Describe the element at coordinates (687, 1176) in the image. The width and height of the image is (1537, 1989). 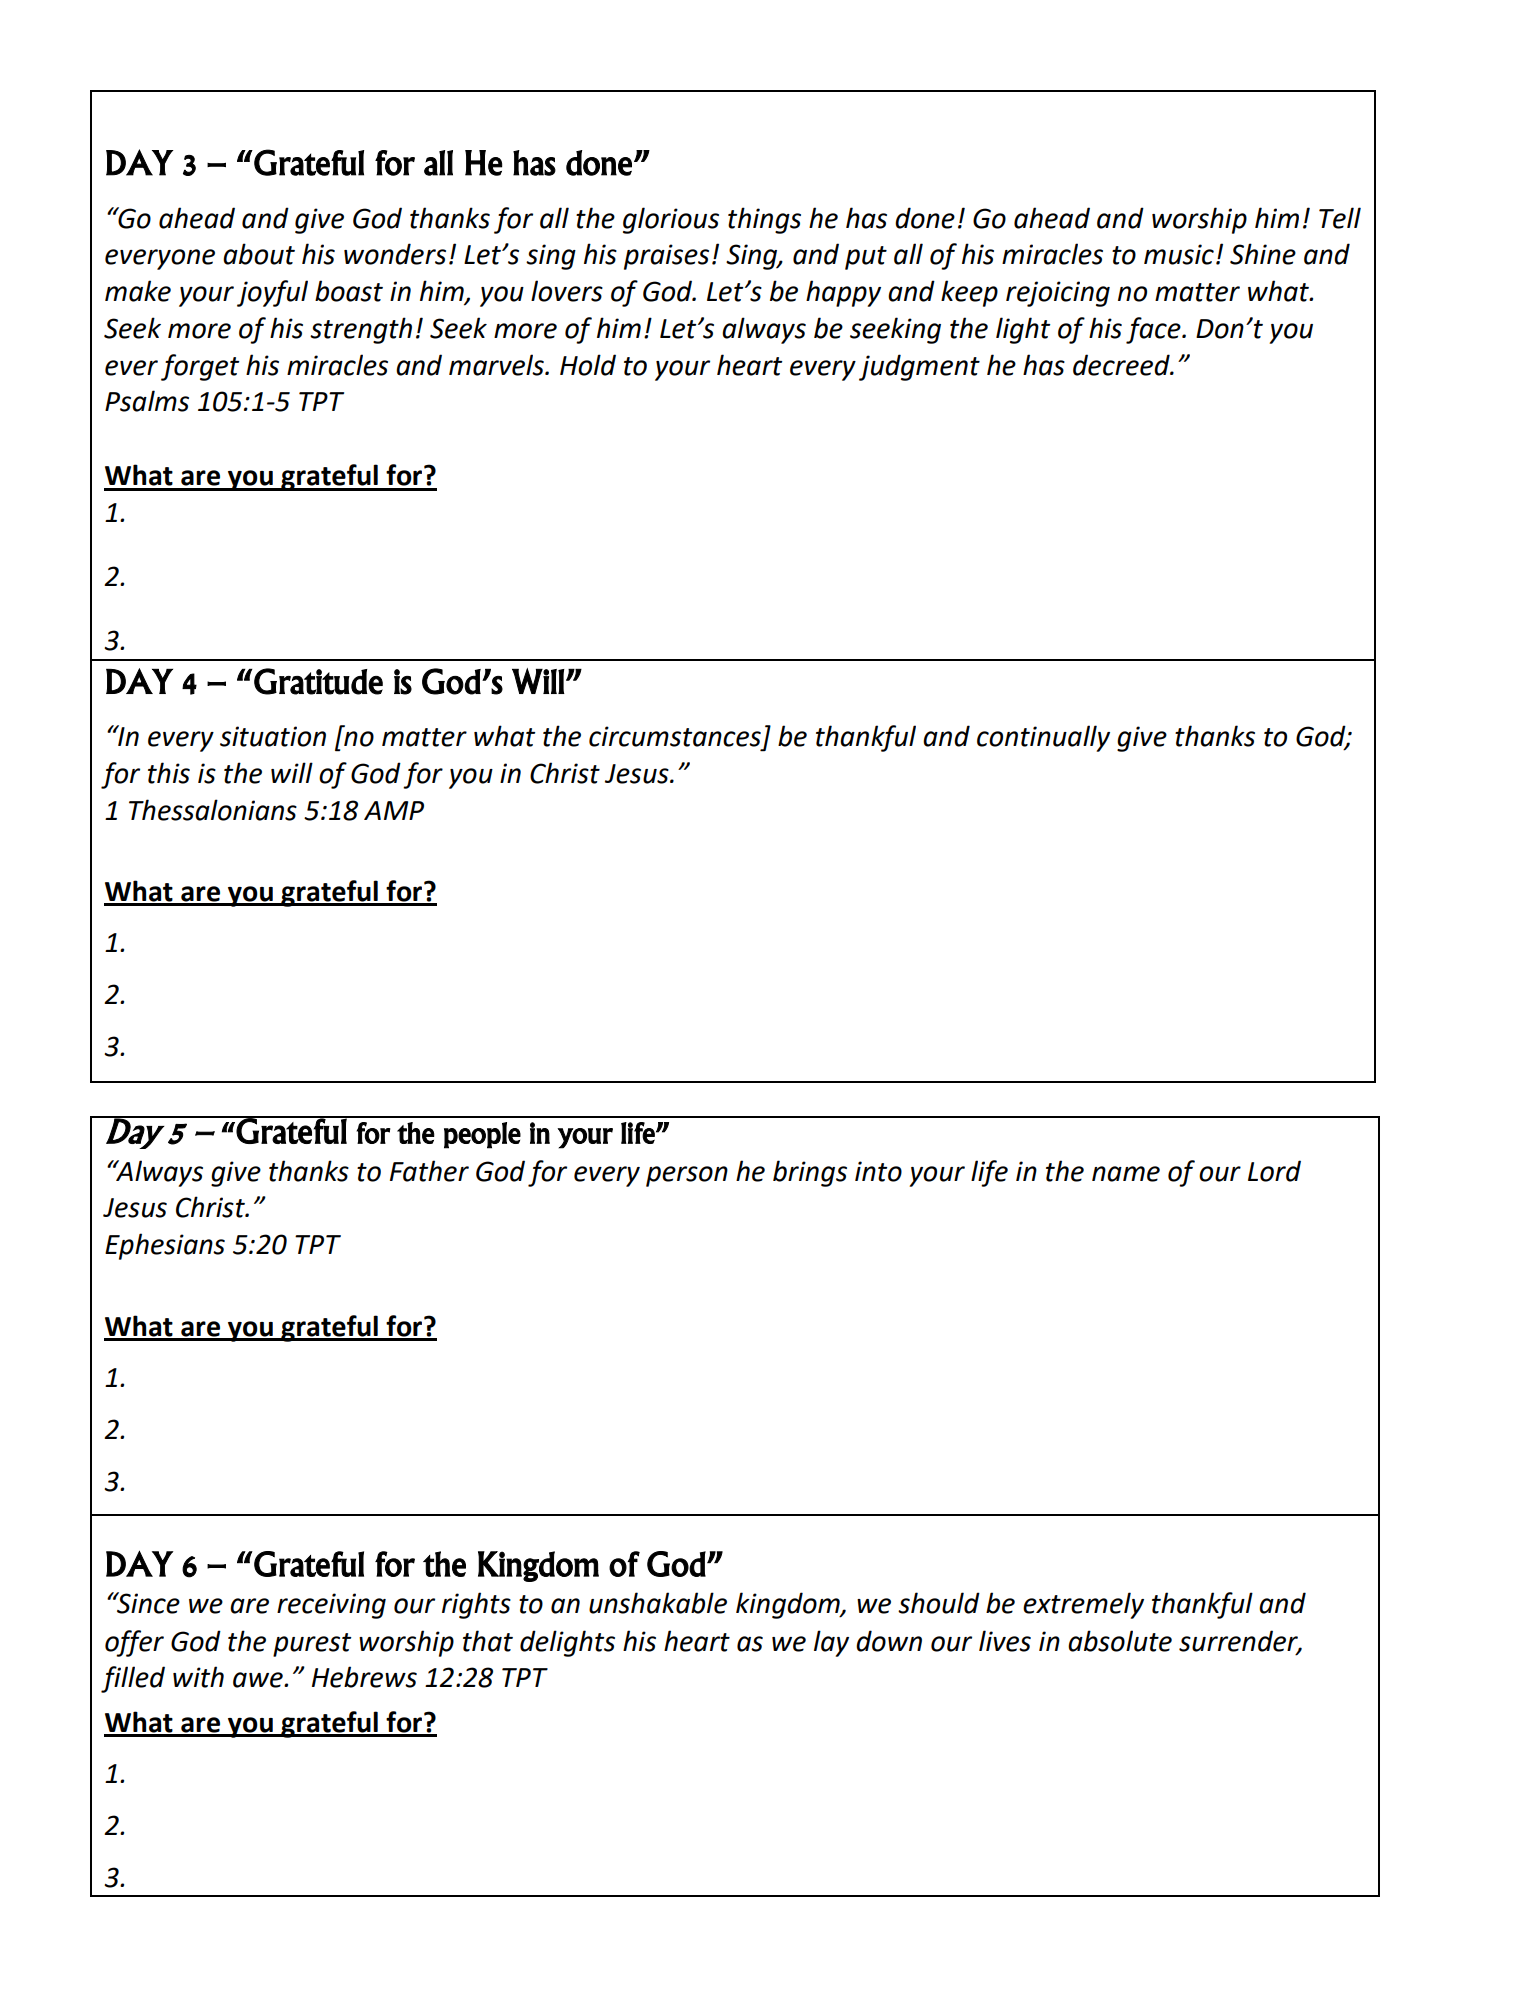
I see `person` at that location.
